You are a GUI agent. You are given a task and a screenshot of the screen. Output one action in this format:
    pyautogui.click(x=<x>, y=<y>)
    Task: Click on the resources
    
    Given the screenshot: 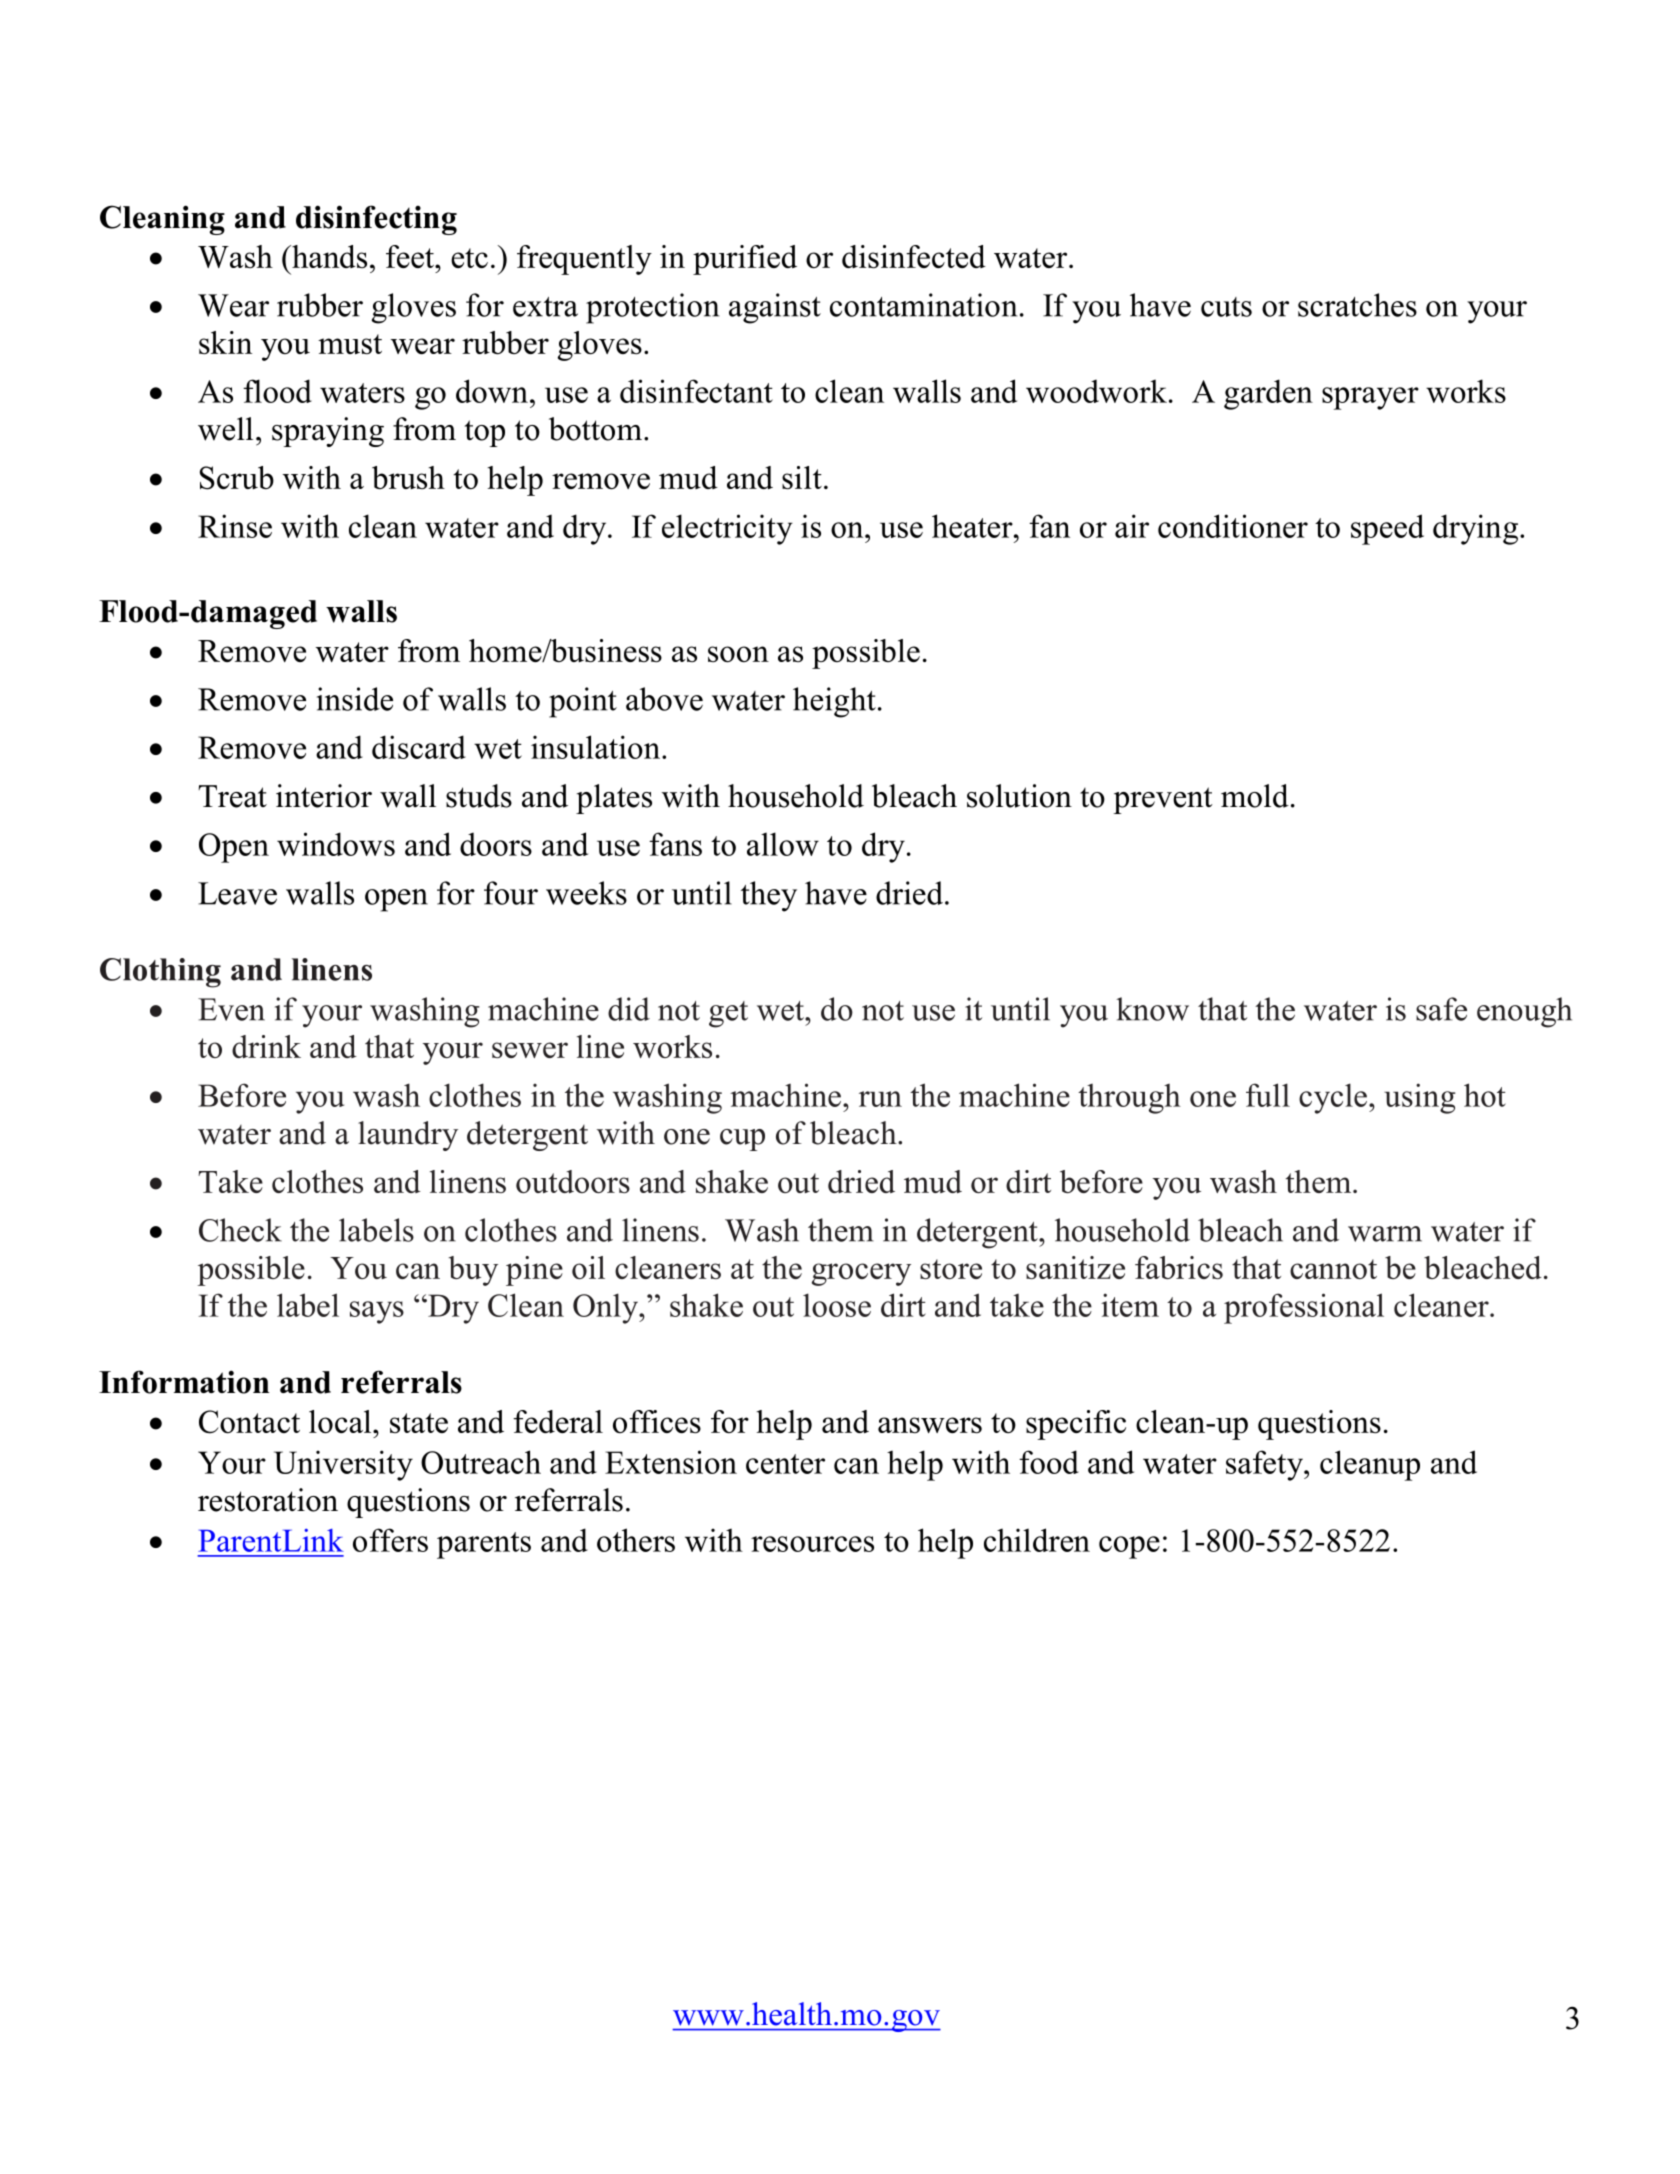 What is the action you would take?
    pyautogui.click(x=812, y=1544)
